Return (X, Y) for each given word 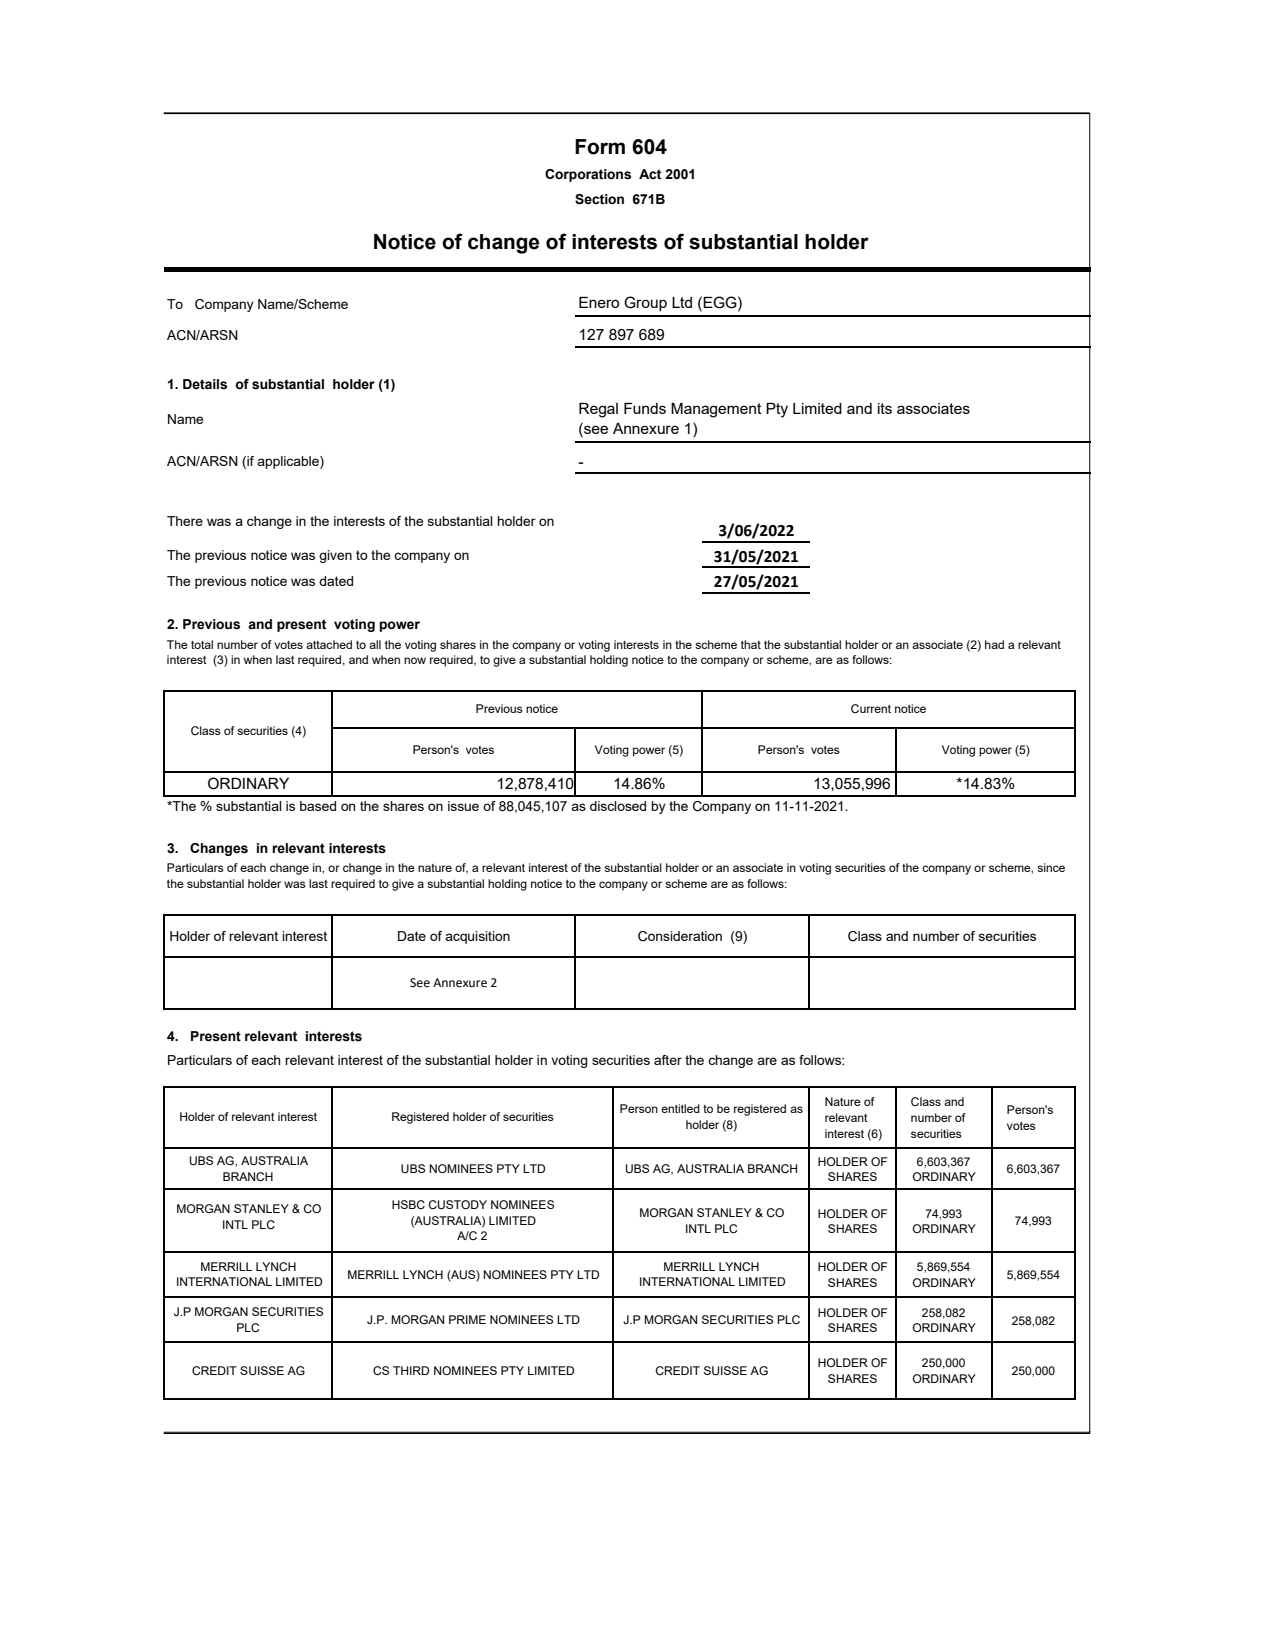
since (1051, 867)
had (994, 644)
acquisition (477, 937)
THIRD (411, 1370)
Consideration (680, 936)
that (751, 644)
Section (599, 199)
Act (650, 174)
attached (329, 644)
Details (205, 384)
